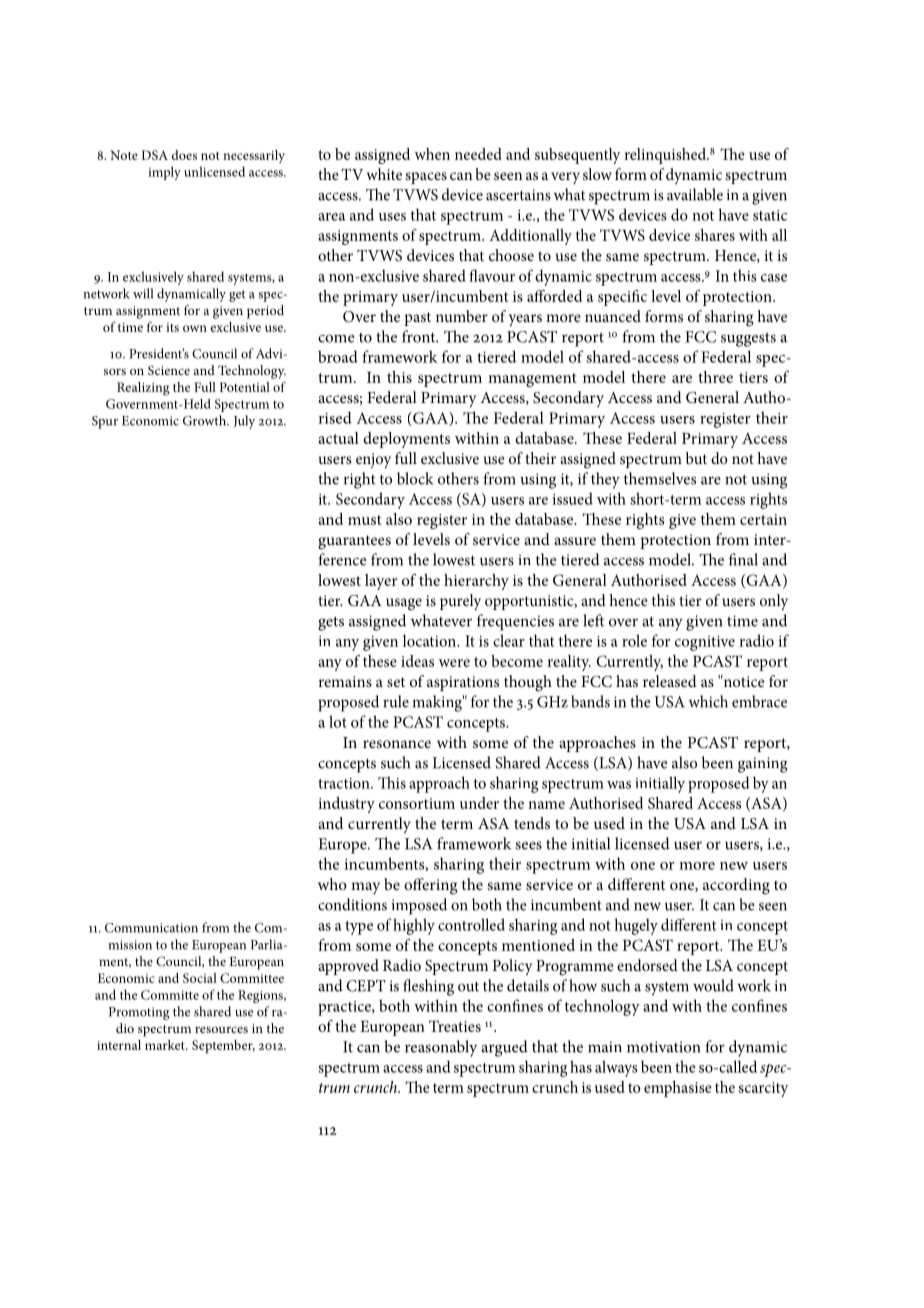 Image resolution: width=924 pixels, height=1308 pixels. I want to click on Growth, so click(205, 420).
